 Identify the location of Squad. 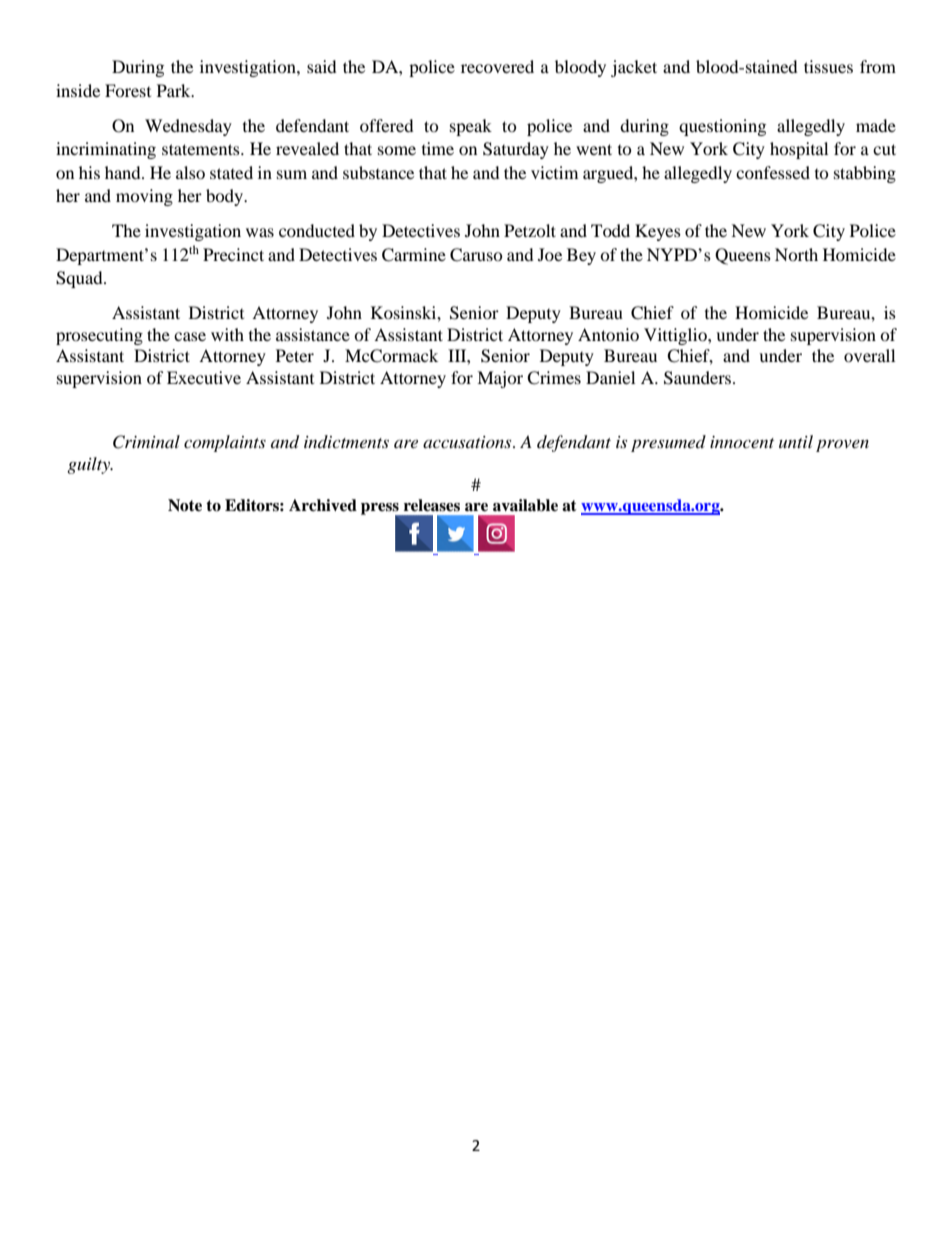
(80, 279).
